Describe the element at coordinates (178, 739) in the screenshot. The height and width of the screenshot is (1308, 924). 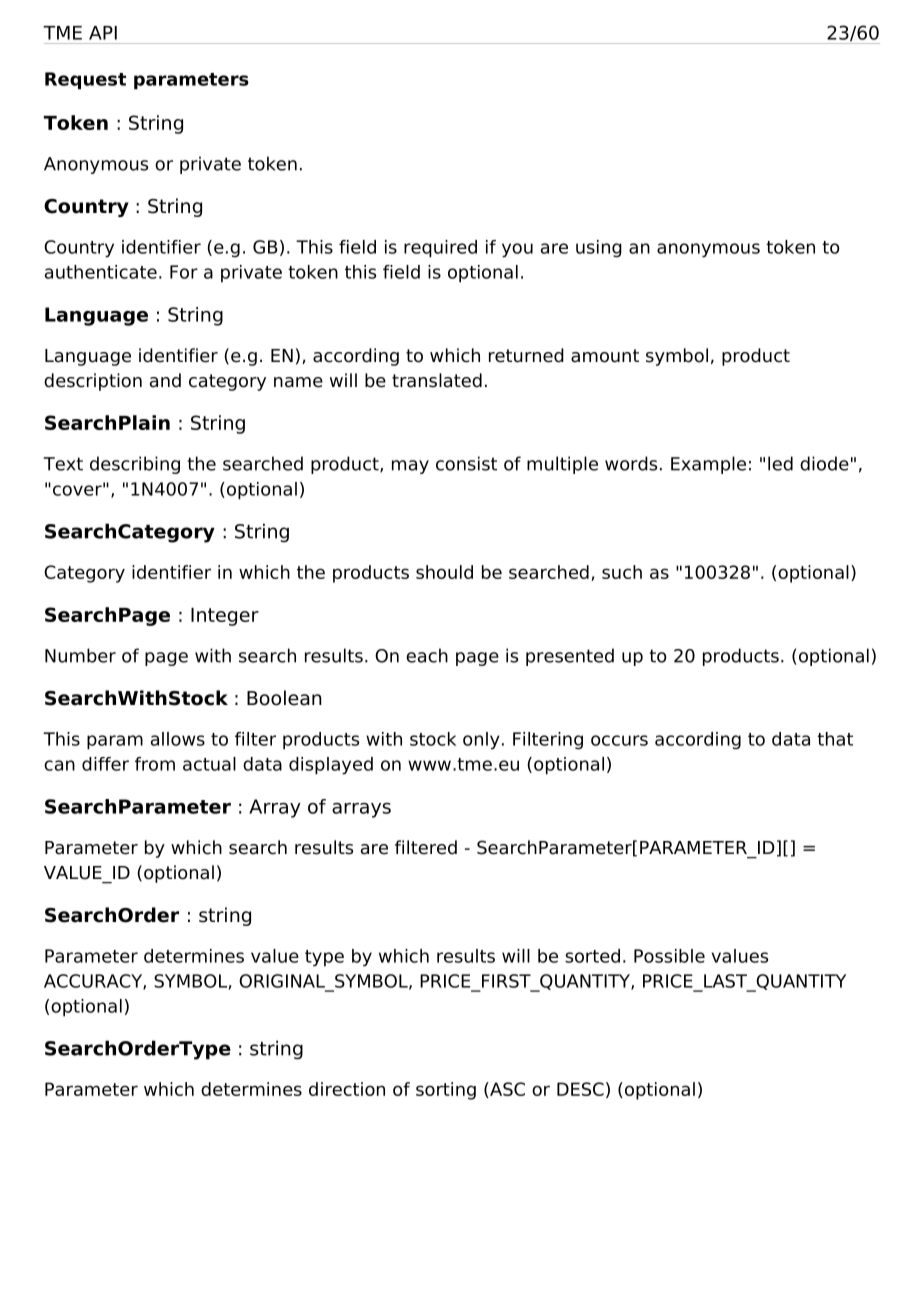
I see `allows` at that location.
